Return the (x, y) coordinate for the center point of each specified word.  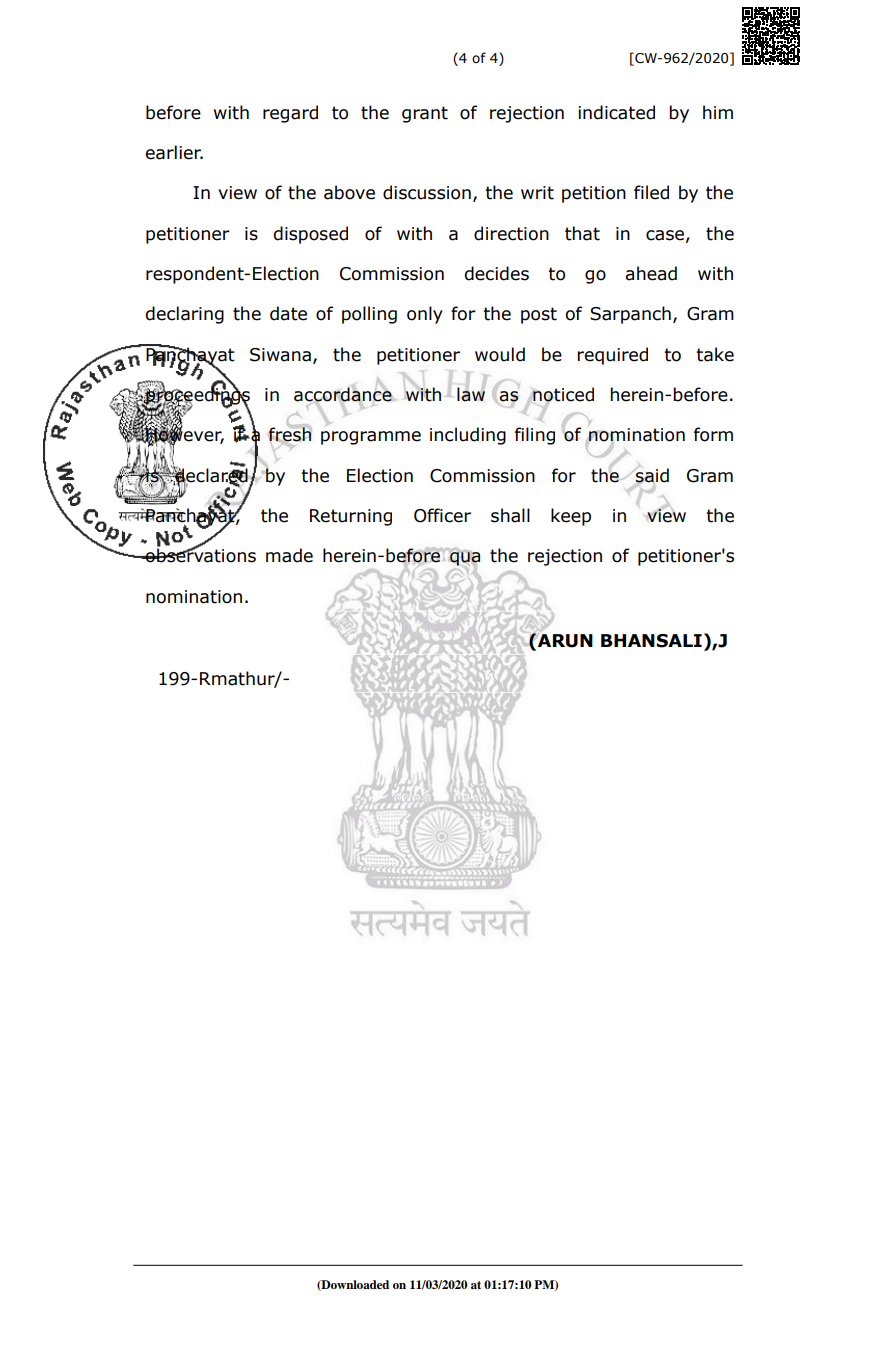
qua (465, 559)
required (612, 356)
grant (425, 114)
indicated (616, 112)
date (288, 313)
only (425, 315)
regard (290, 114)
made (289, 555)
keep (571, 517)
